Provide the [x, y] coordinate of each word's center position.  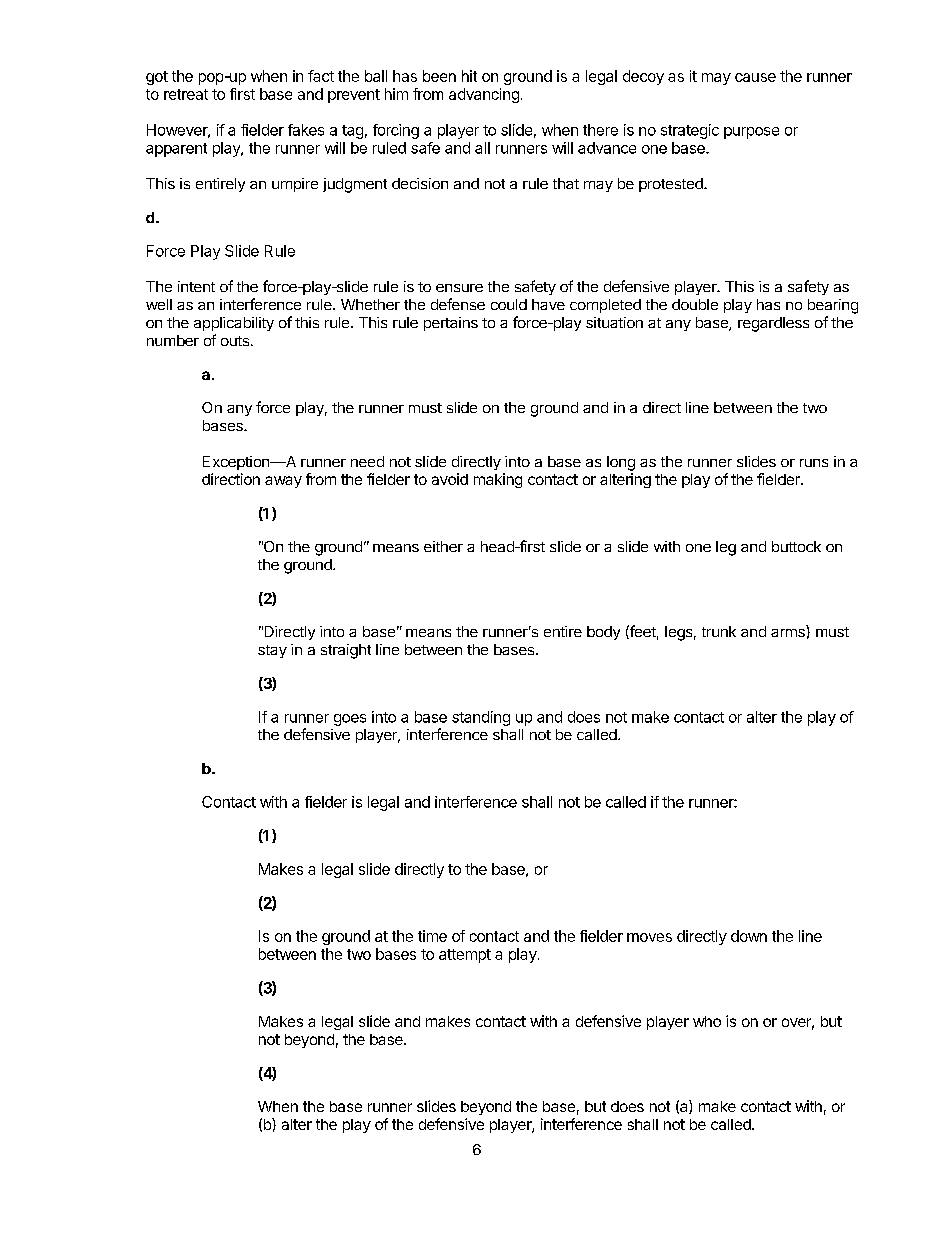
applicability [234, 324]
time [432, 936]
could [509, 304]
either [443, 546]
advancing [484, 95]
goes [350, 720]
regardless [773, 324]
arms [788, 633]
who [707, 1021]
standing [481, 718]
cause [755, 77]
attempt [465, 956]
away [283, 482]
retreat [186, 94]
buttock [796, 546]
